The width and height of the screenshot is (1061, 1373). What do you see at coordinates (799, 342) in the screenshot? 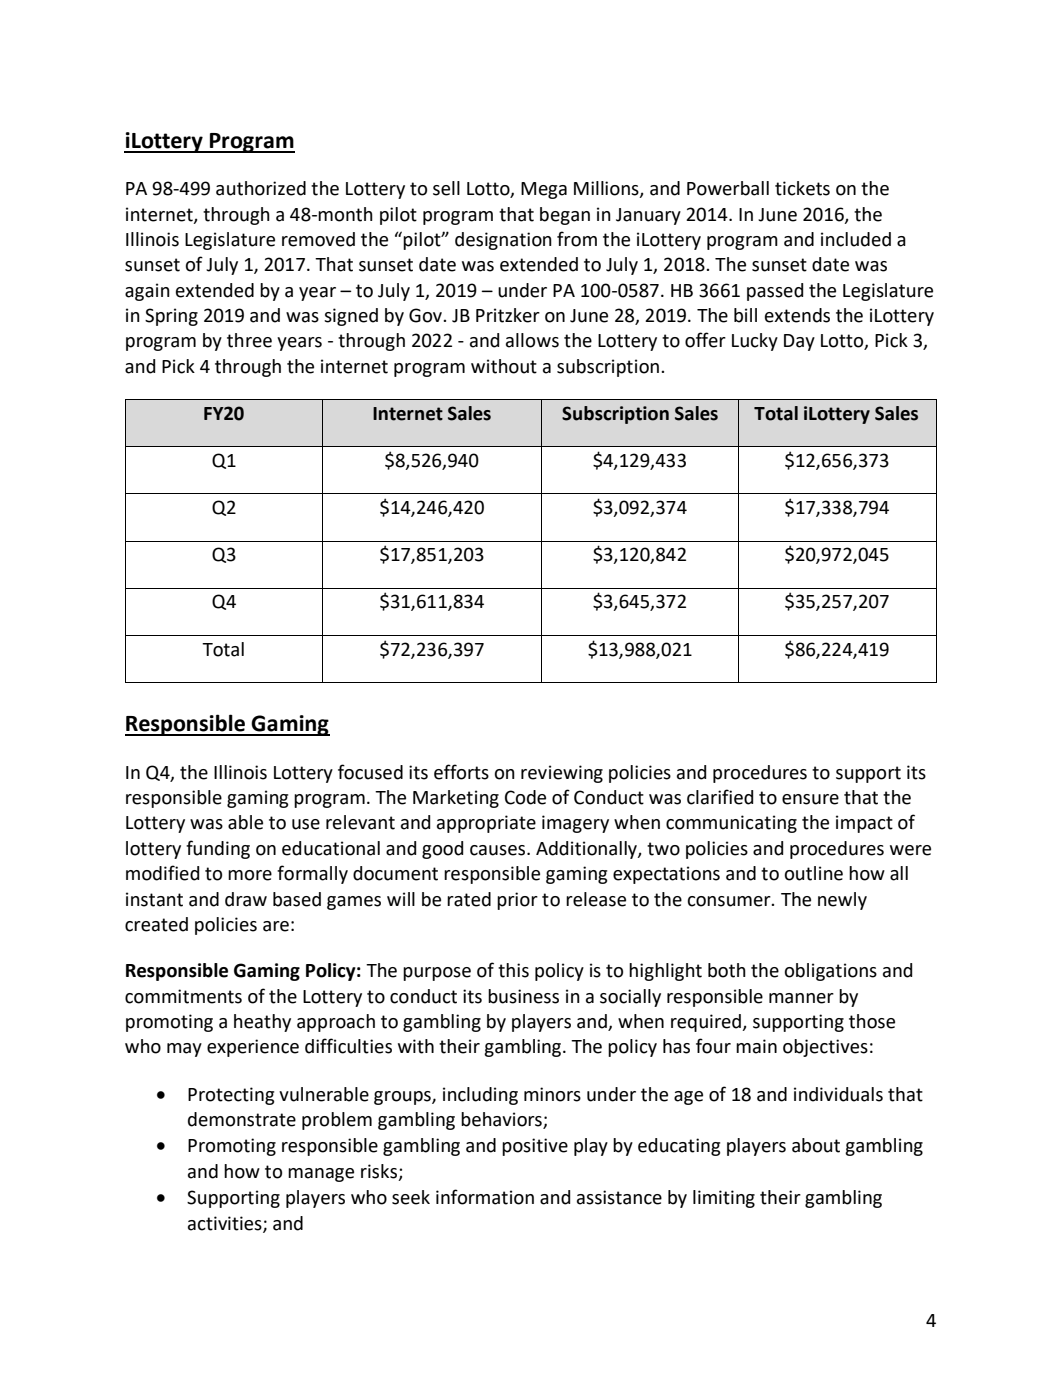
I see `Day` at bounding box center [799, 342].
